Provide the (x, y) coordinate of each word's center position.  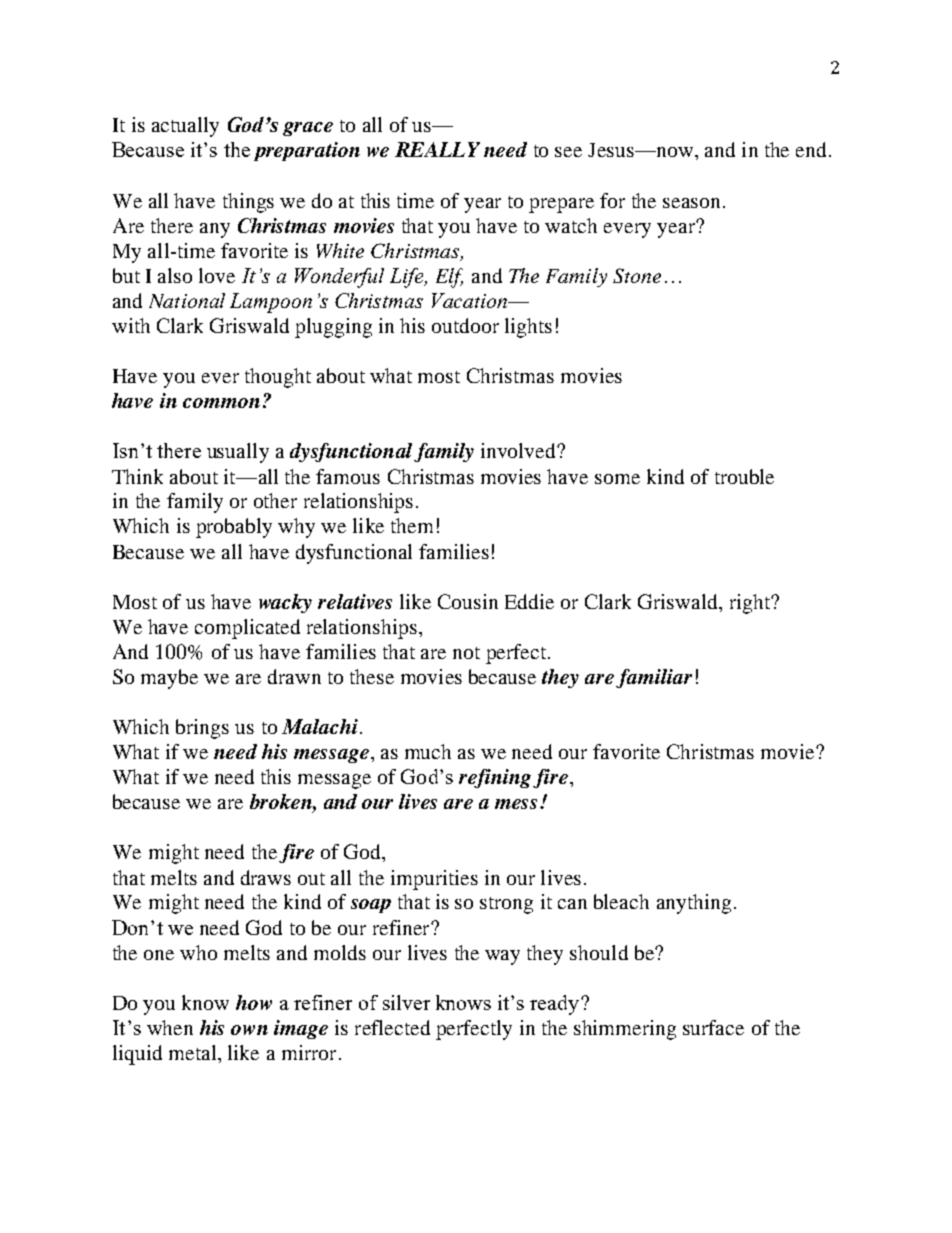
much (428, 751)
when (170, 1027)
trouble (744, 476)
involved (519, 450)
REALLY (437, 149)
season (691, 203)
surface (713, 1027)
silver (406, 1002)
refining (495, 778)
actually (185, 127)
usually (238, 453)
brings (202, 729)
